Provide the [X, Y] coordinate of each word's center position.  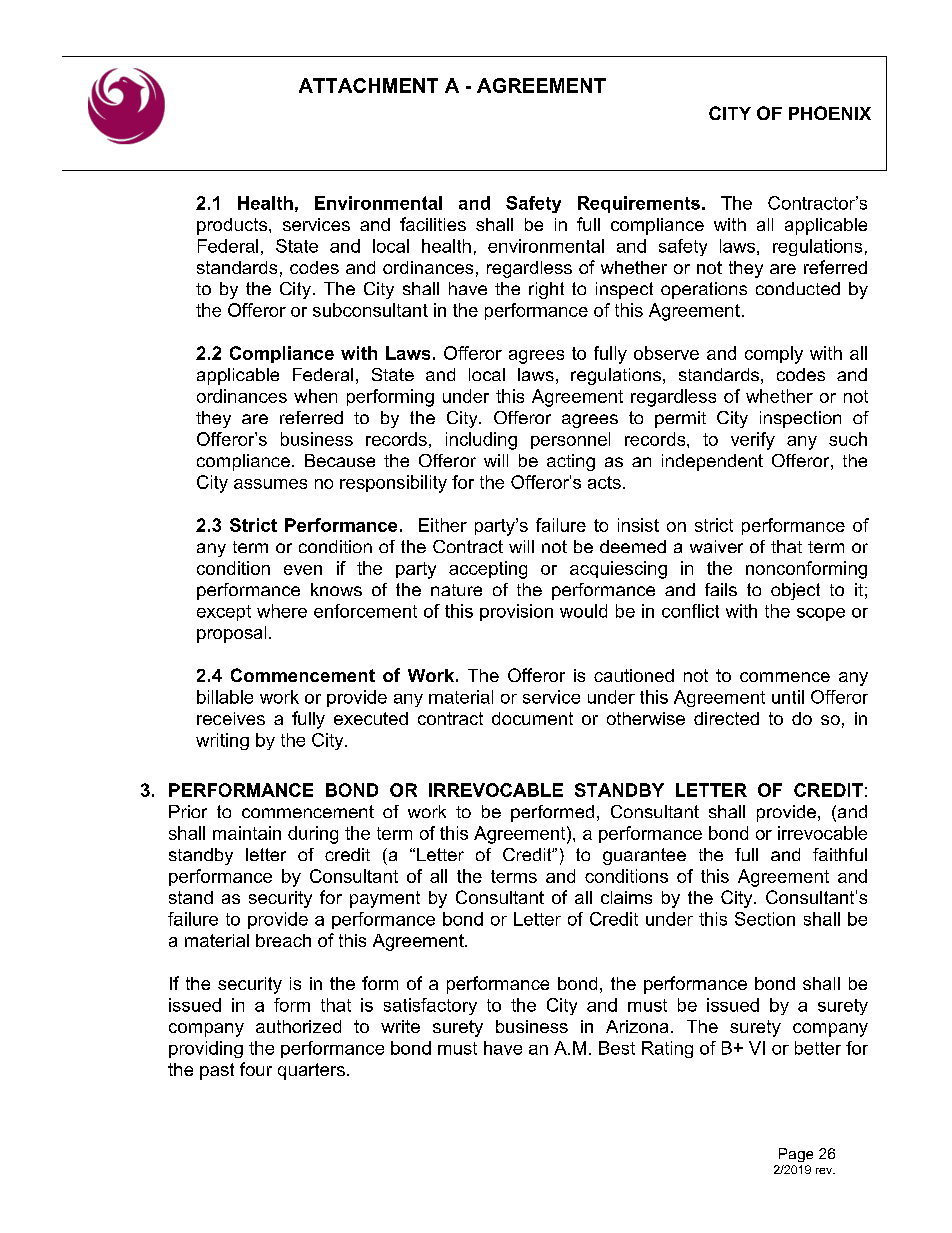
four [256, 1069]
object [795, 591]
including [481, 441]
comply [774, 355]
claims [626, 897]
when [315, 396]
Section [765, 919]
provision [516, 612]
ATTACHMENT [368, 85]
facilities [433, 224]
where [282, 611]
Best [617, 1048]
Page [796, 1155]
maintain [247, 833]
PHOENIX [830, 113]
